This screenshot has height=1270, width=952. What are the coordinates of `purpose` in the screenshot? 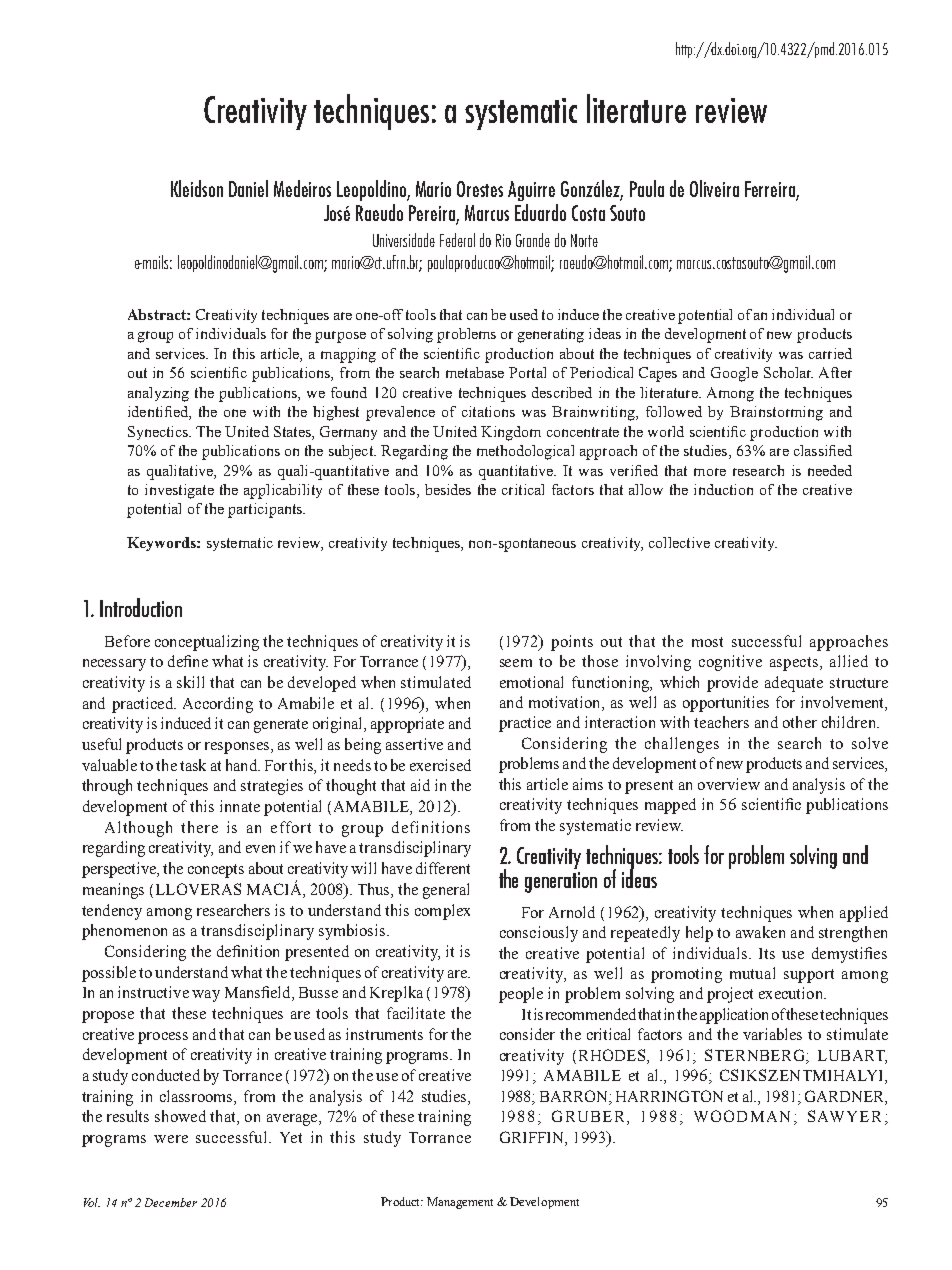 It's located at (340, 337).
